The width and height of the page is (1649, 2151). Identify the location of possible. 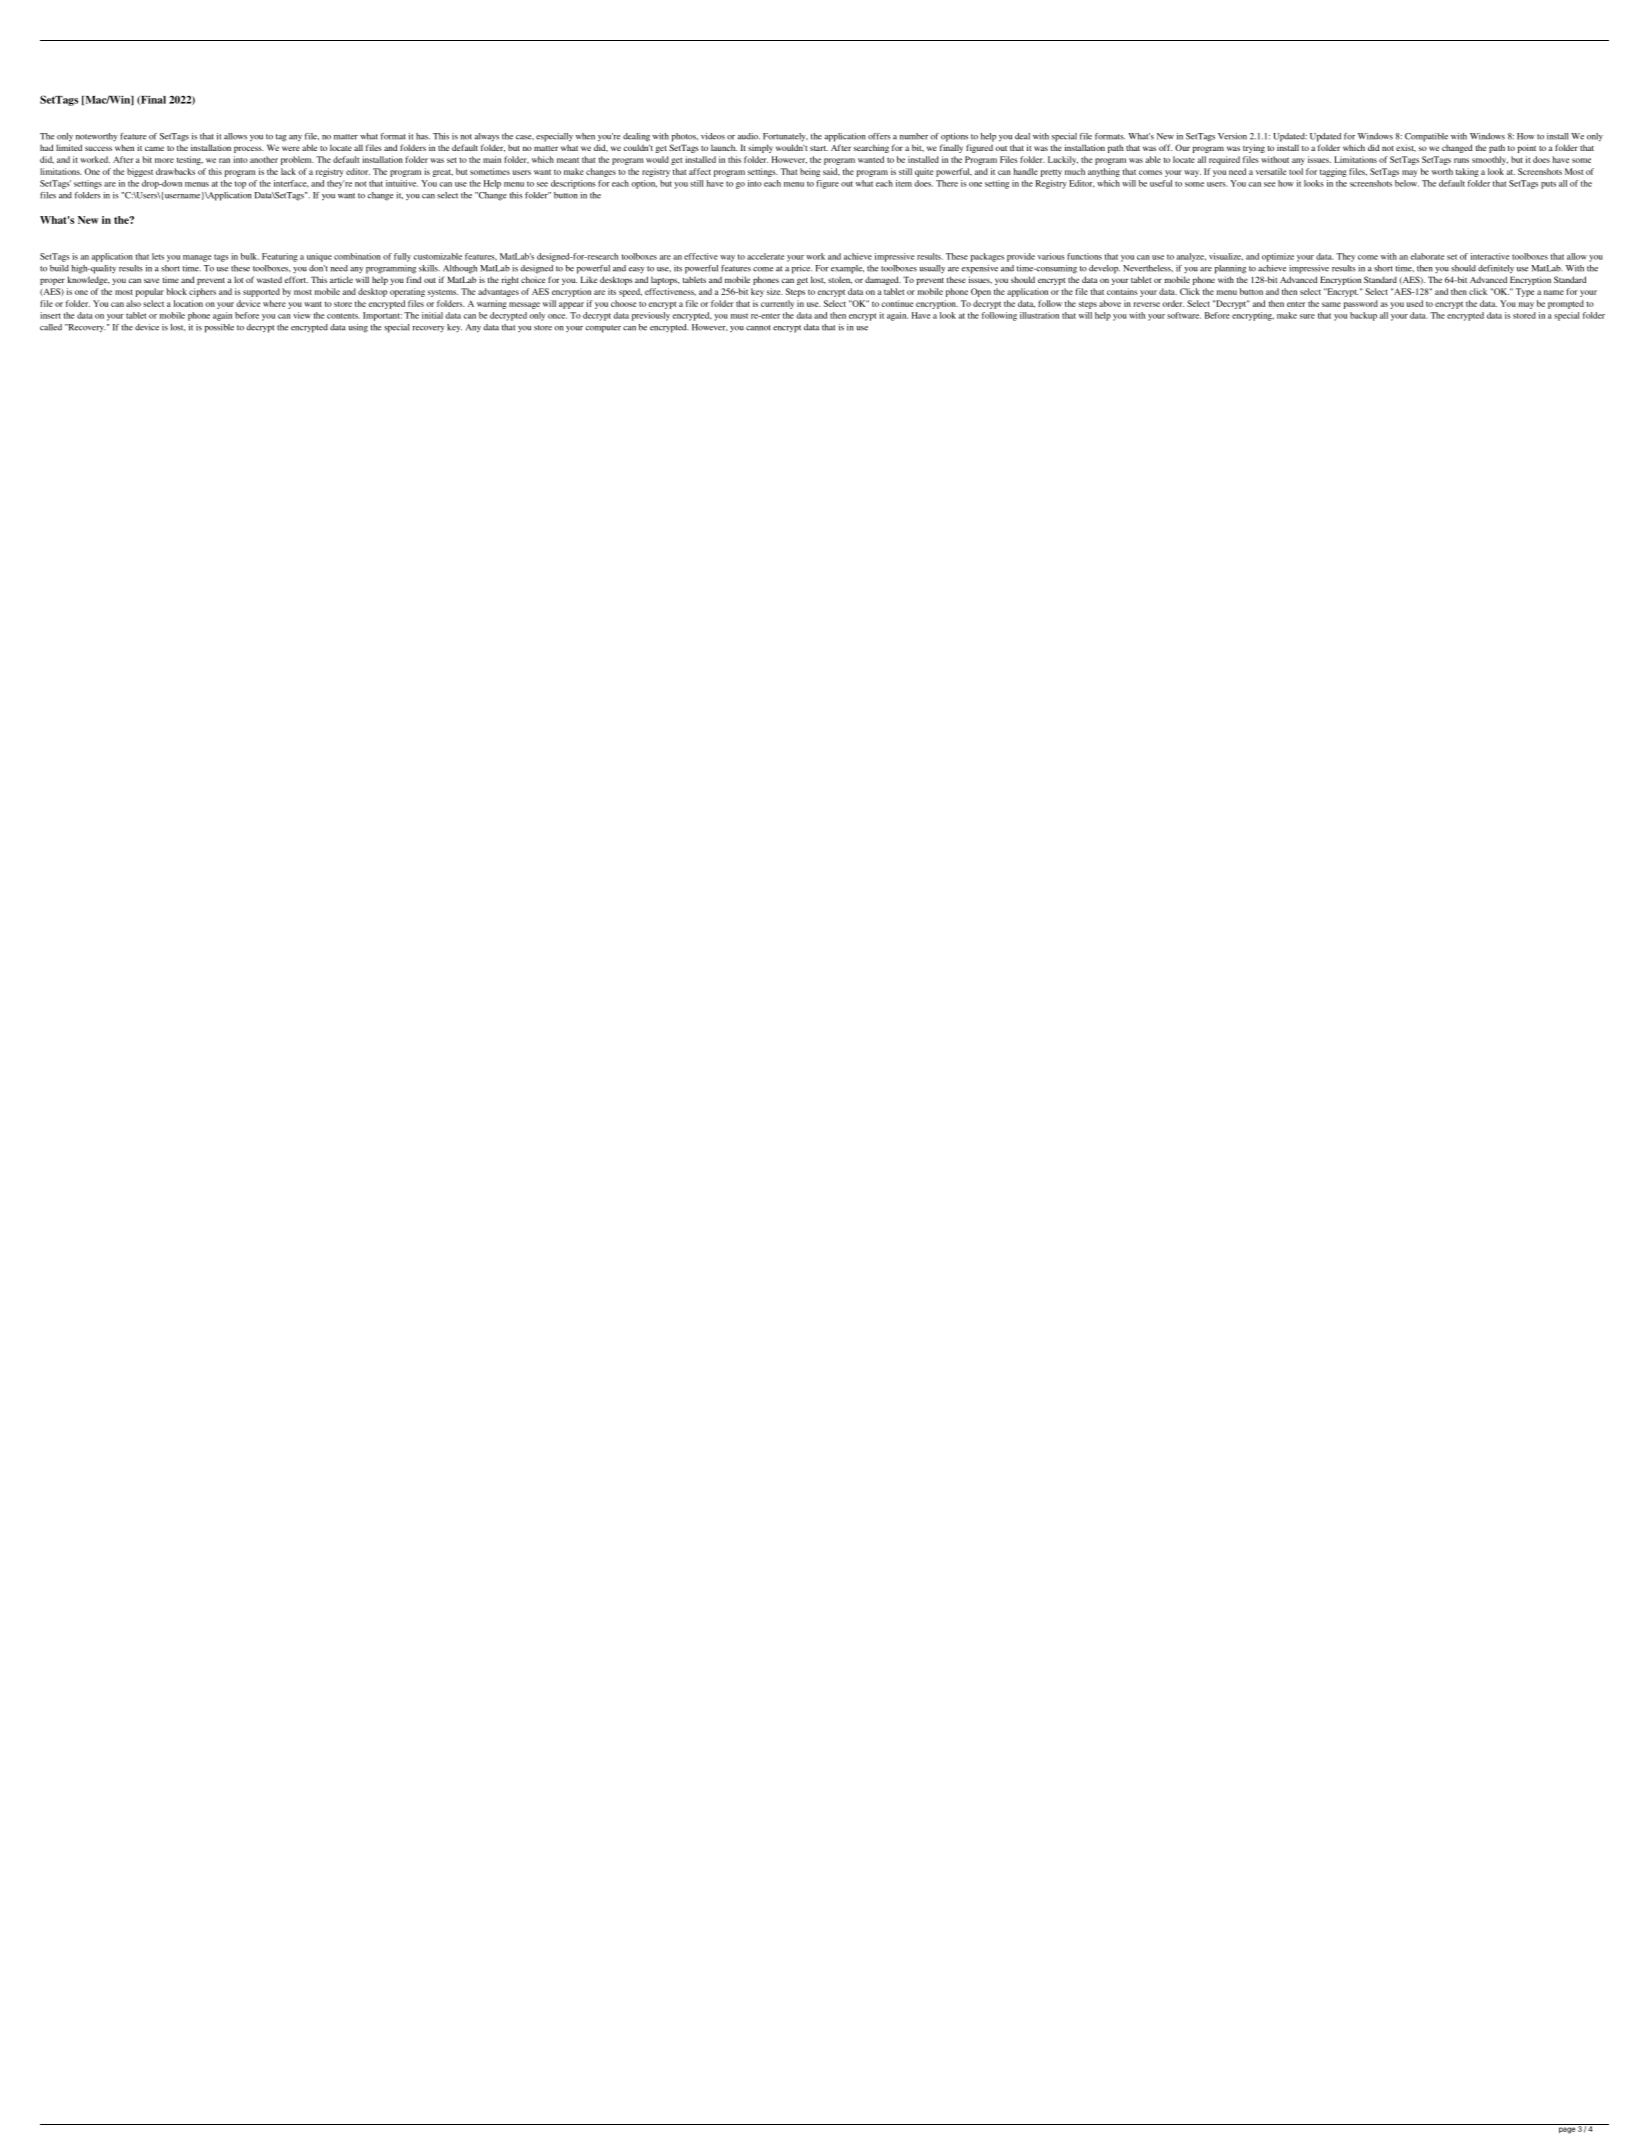
(219, 328).
